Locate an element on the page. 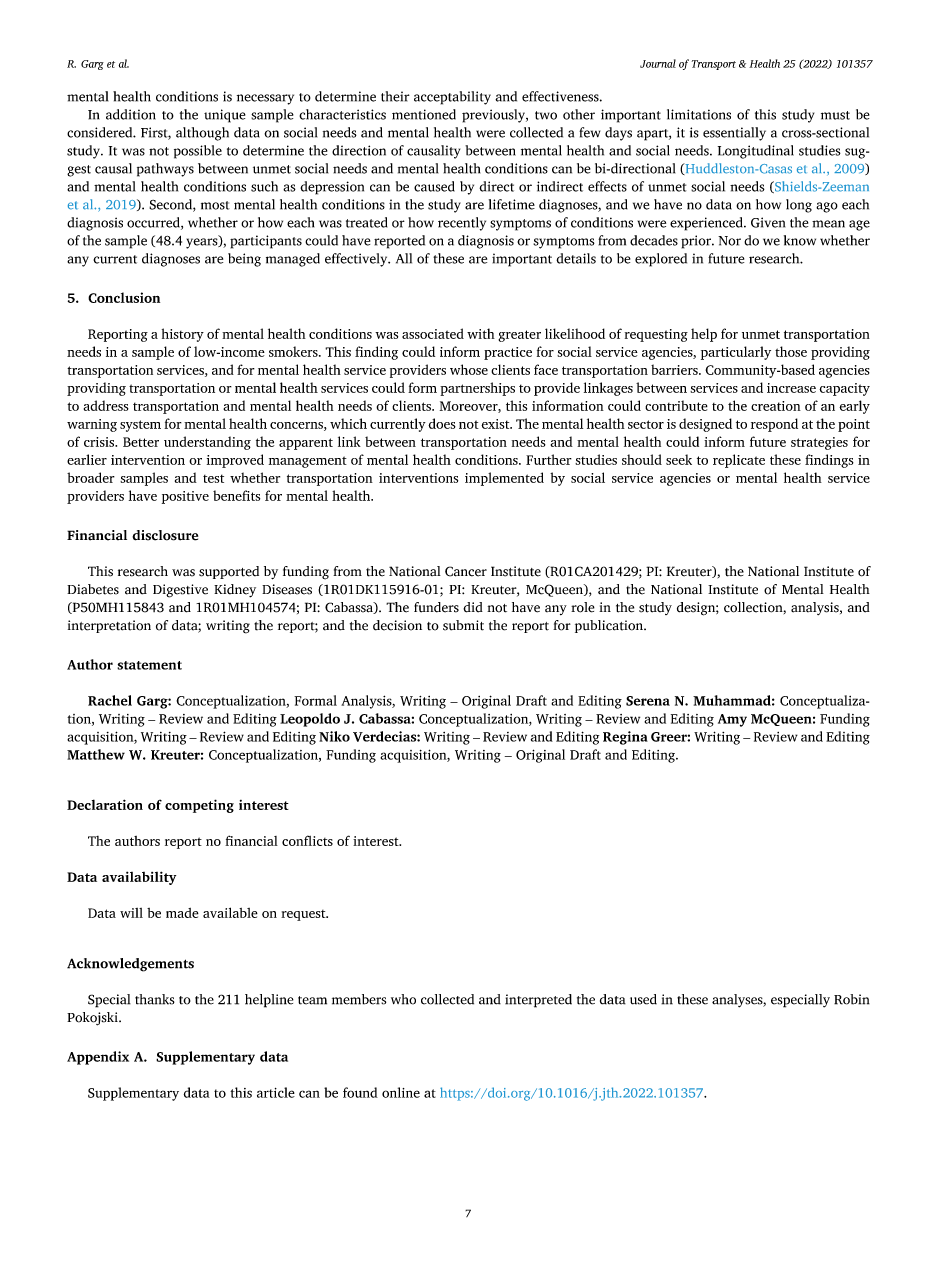  unique is located at coordinates (225, 116).
